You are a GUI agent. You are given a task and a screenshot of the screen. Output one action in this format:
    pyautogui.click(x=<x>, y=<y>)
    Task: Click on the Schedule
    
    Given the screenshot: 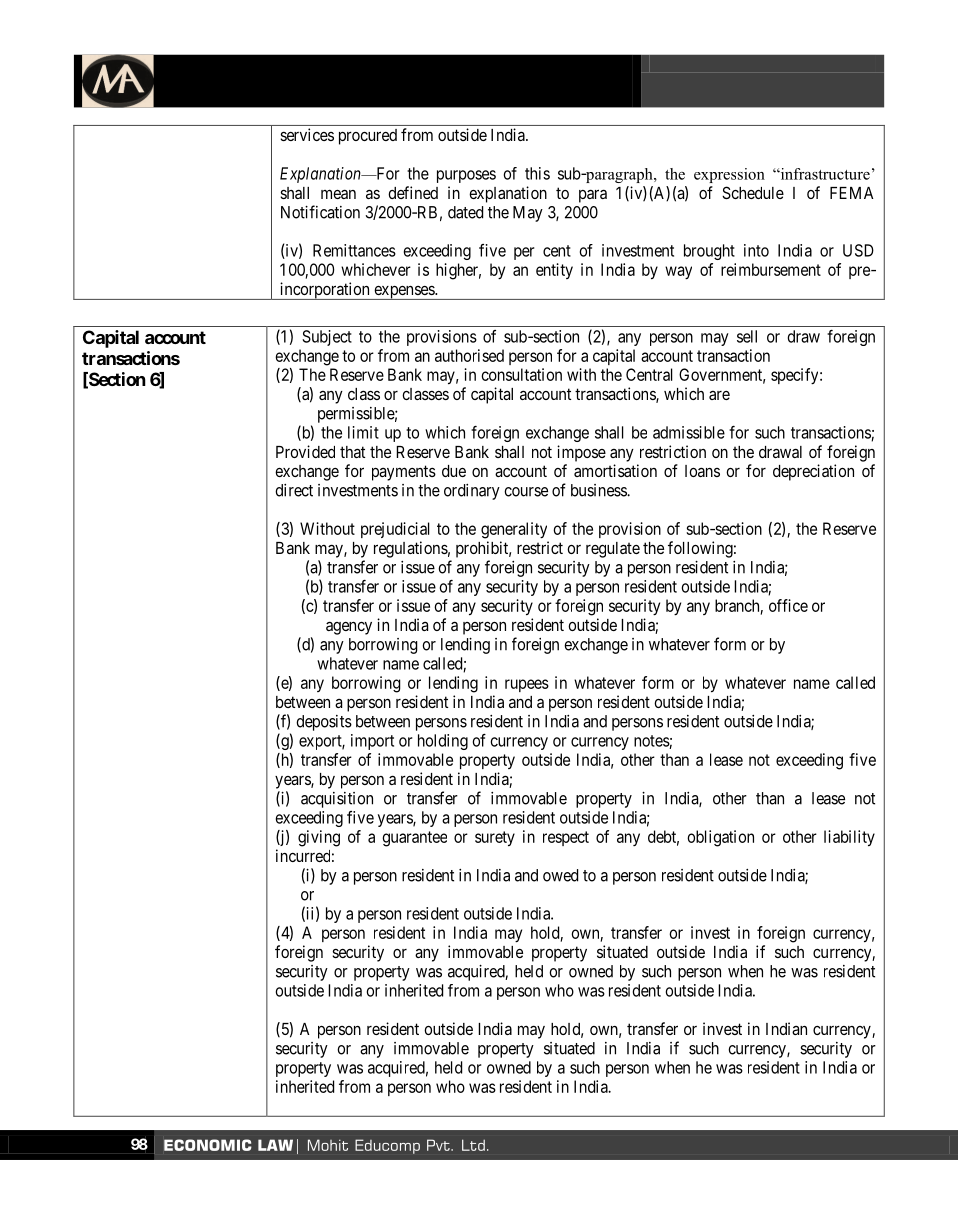 What is the action you would take?
    pyautogui.click(x=753, y=192)
